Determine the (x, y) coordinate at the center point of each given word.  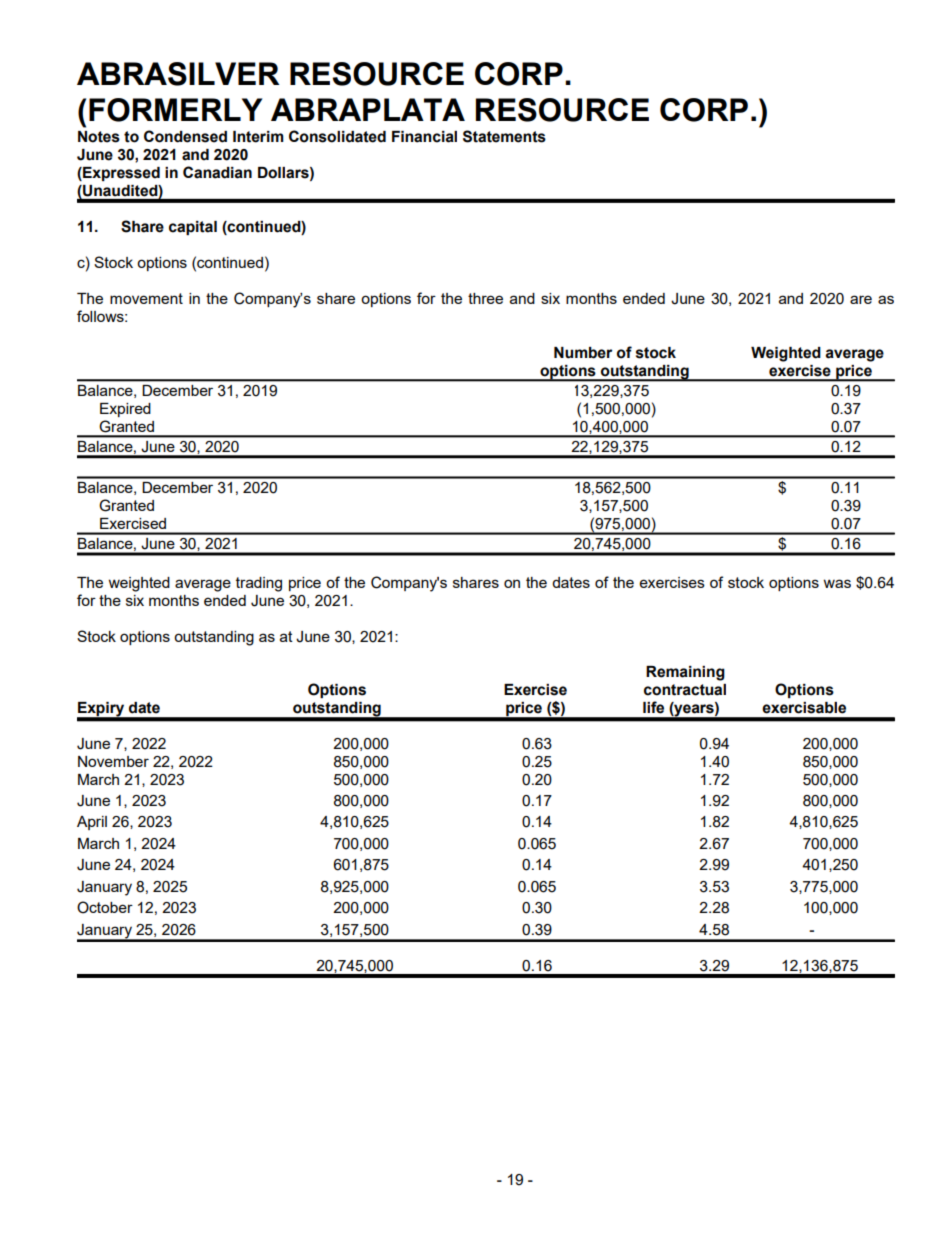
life (653, 707)
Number (583, 353)
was (837, 583)
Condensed (185, 136)
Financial (424, 137)
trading (259, 584)
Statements (504, 136)
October (105, 907)
